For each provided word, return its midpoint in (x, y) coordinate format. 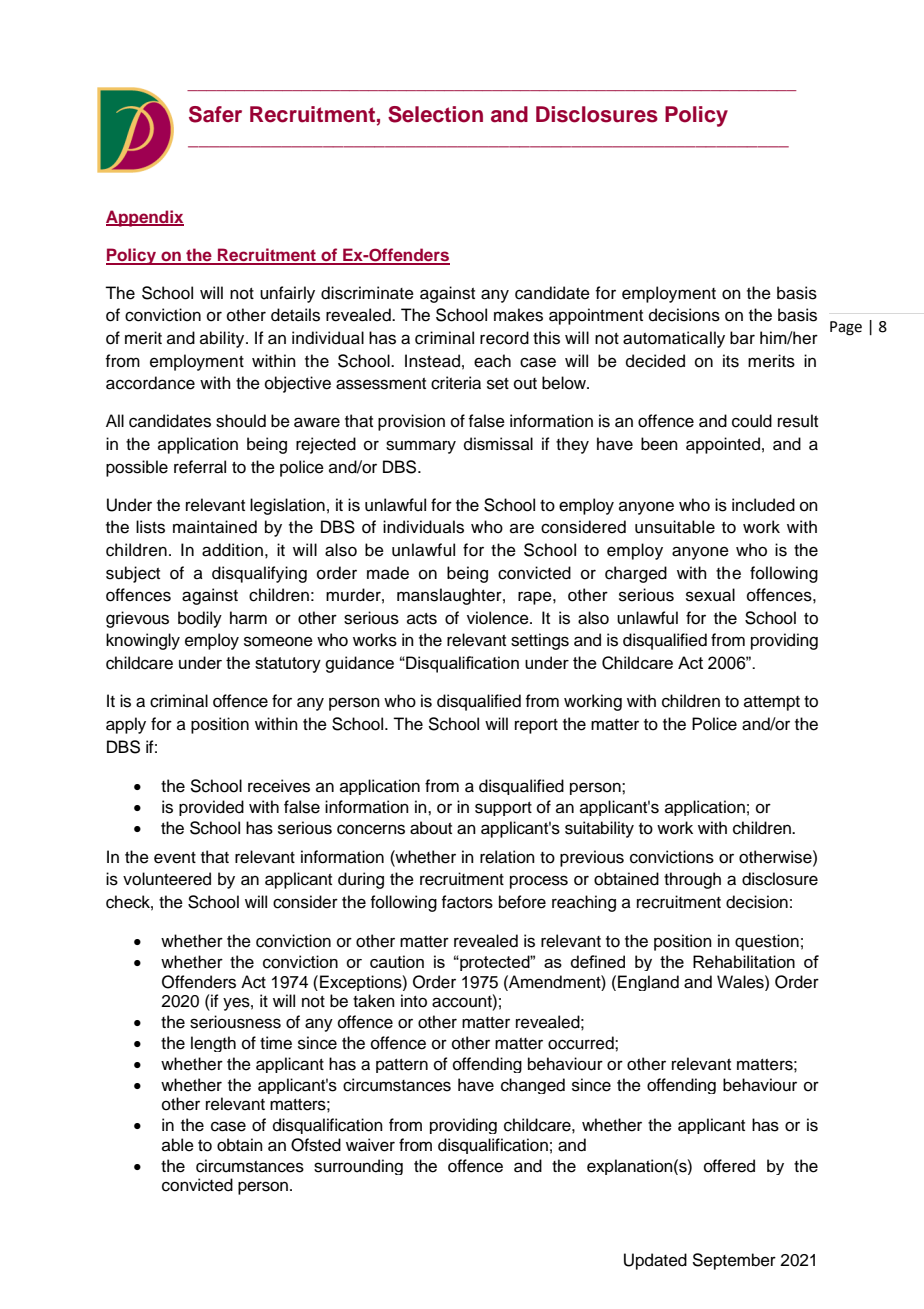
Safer (215, 114)
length (213, 1044)
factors (467, 902)
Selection (435, 114)
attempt (772, 703)
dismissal (498, 444)
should (241, 421)
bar (742, 338)
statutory (288, 665)
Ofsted (316, 1145)
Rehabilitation (744, 961)
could (752, 421)
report (536, 726)
